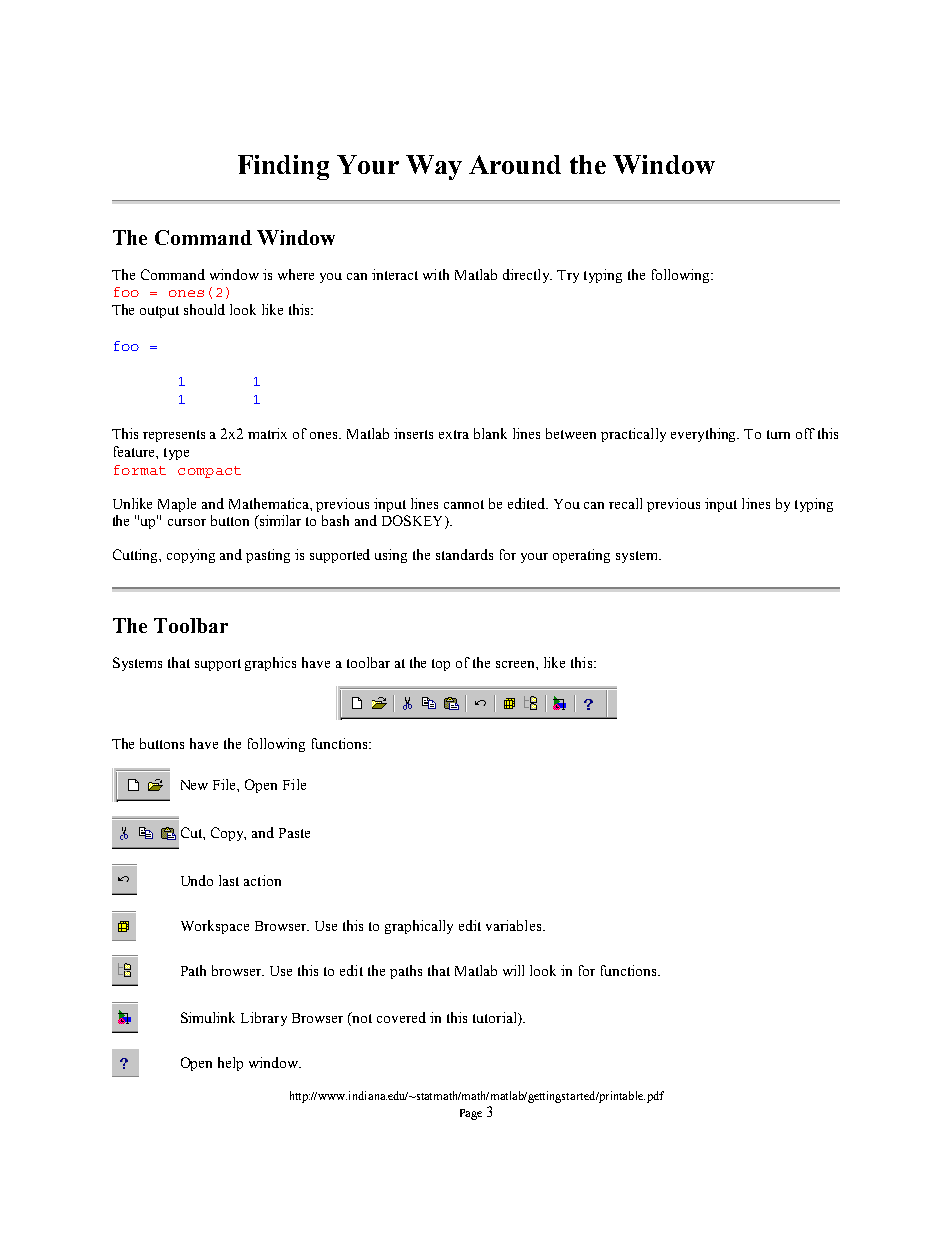  Describe the element at coordinates (454, 434) in the document. I see `extra` at that location.
